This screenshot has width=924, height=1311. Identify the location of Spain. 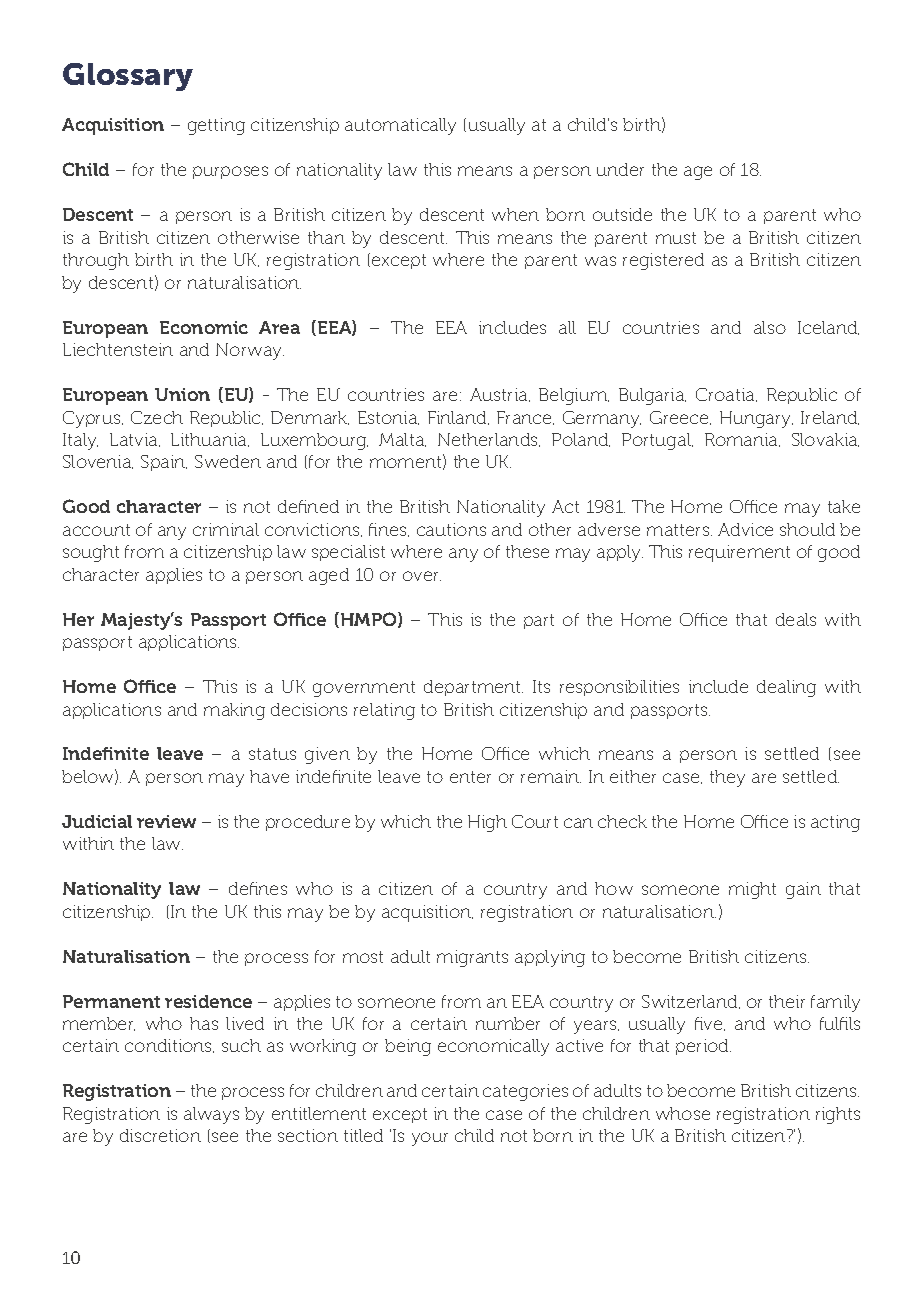
(164, 463).
